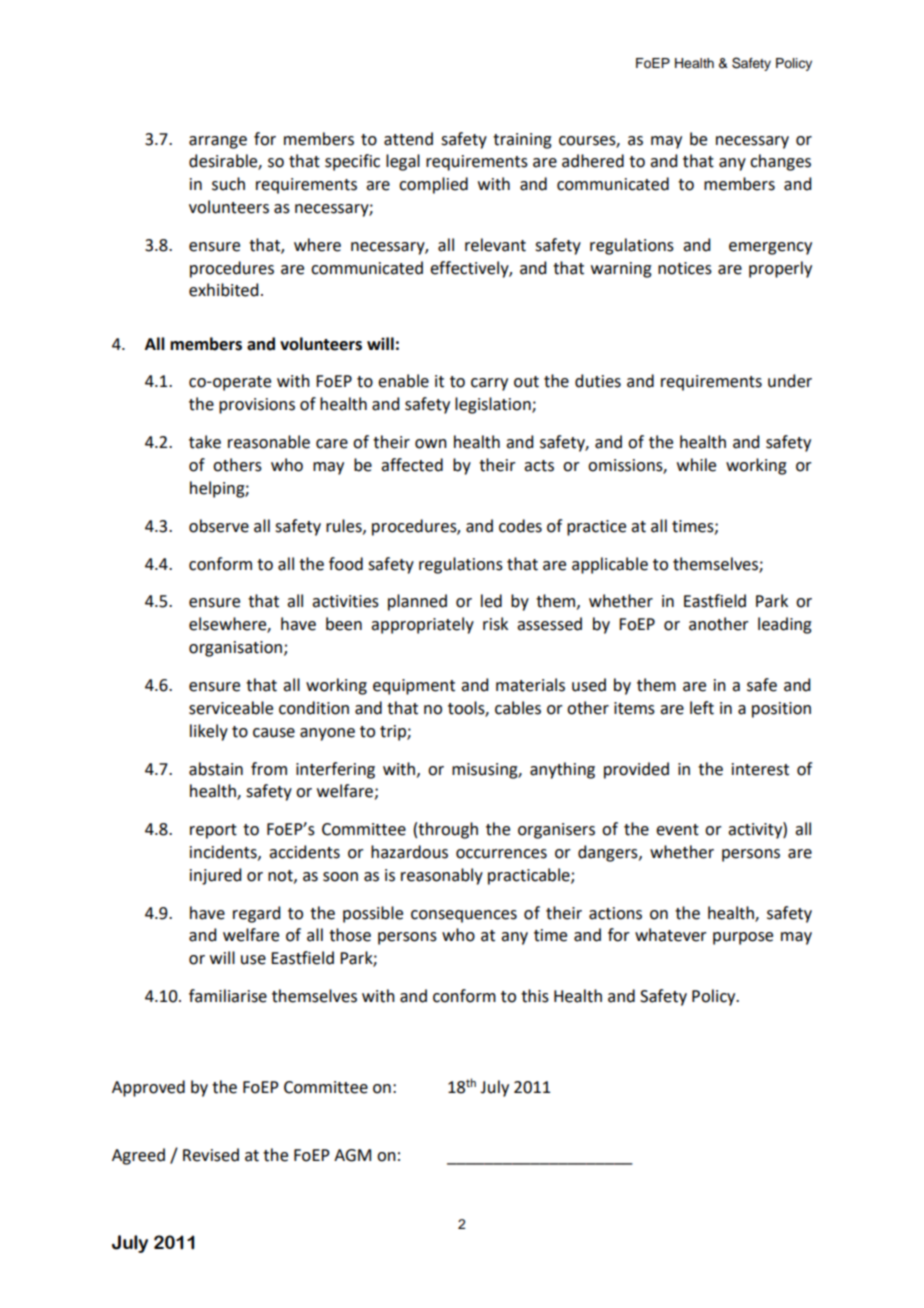 This screenshot has height=1308, width=924. I want to click on such, so click(228, 184).
